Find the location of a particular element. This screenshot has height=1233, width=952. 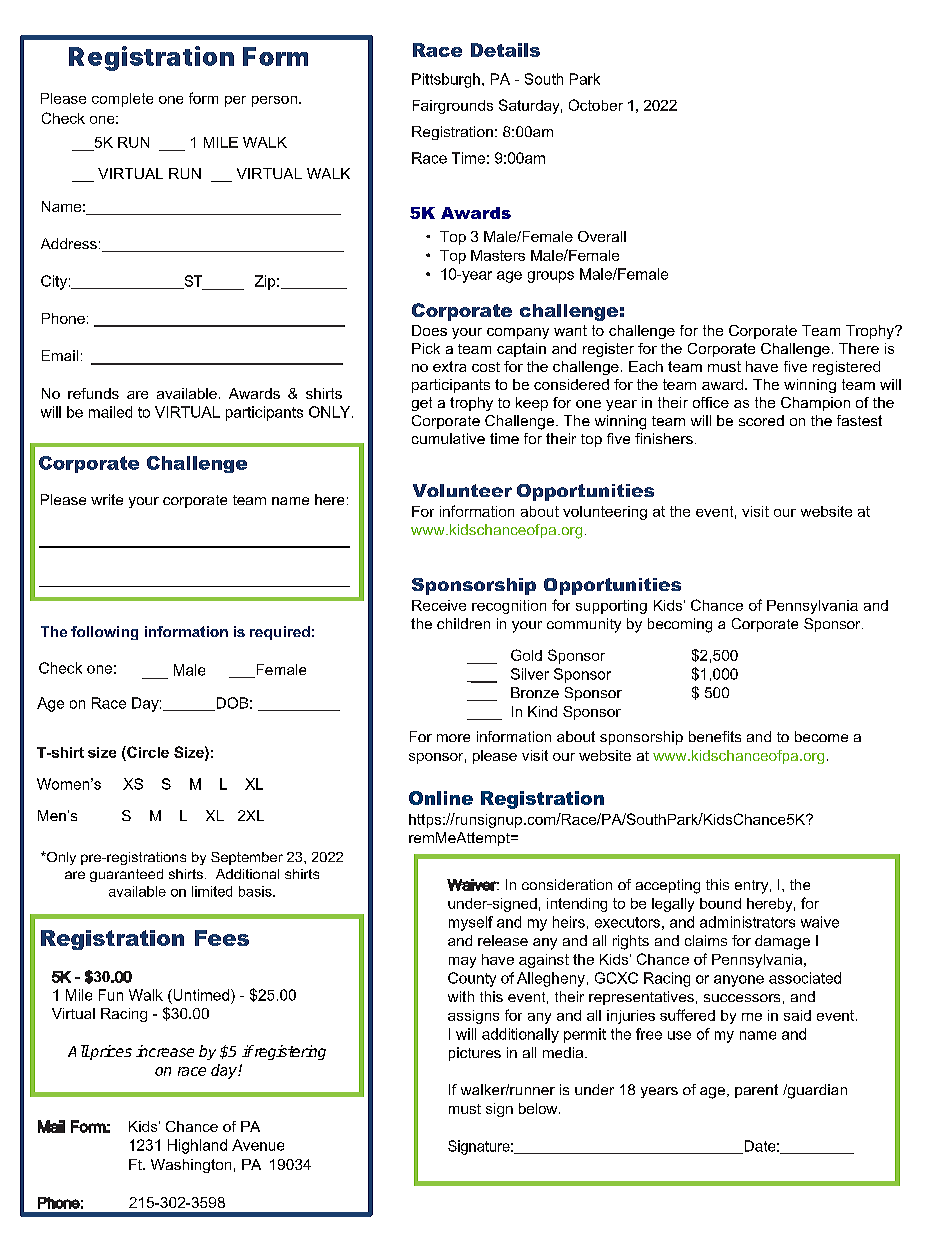

complete is located at coordinates (122, 100).
